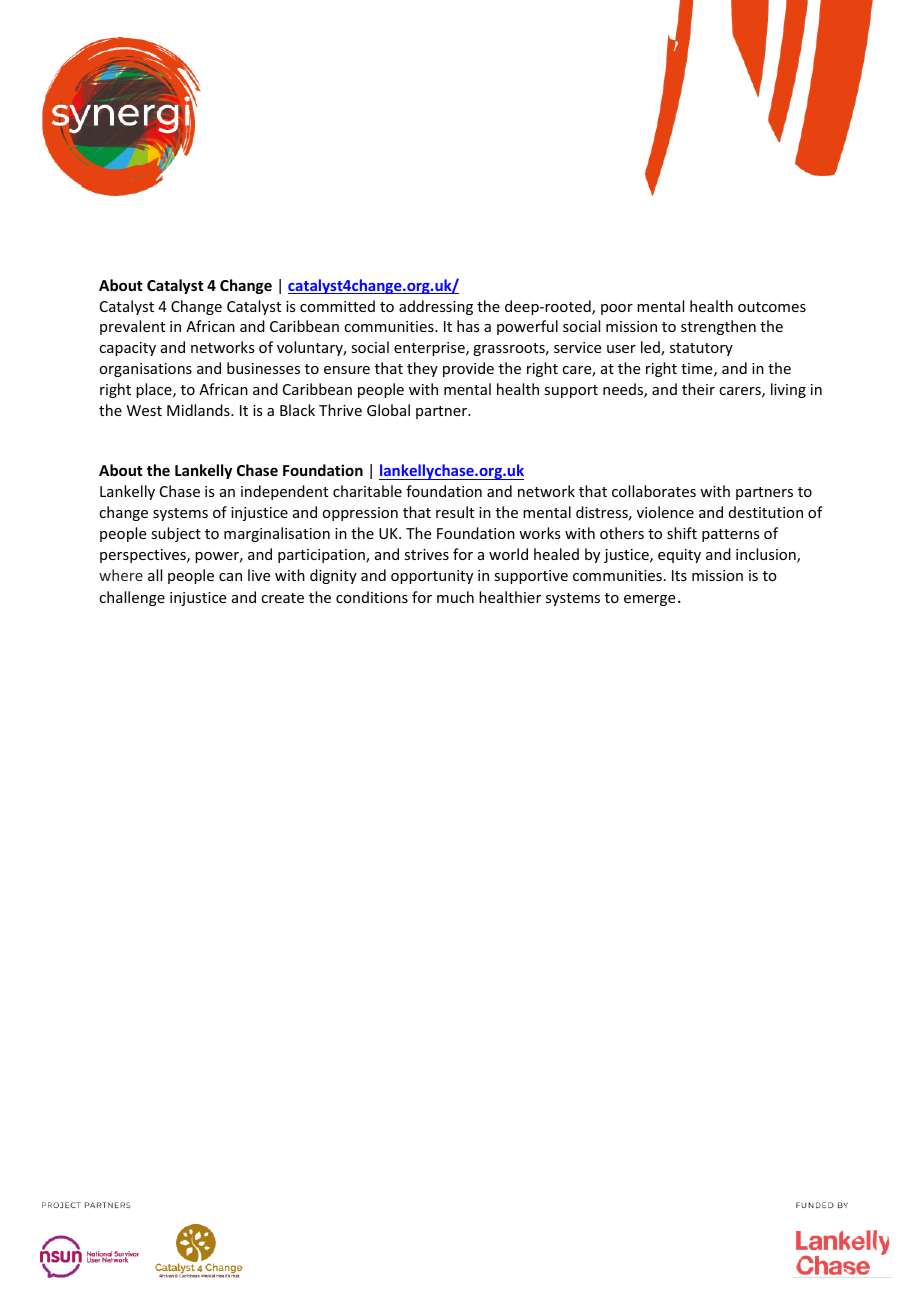 The width and height of the page is (924, 1308). Describe the element at coordinates (132, 327) in the page. I see `prevalent` at that location.
